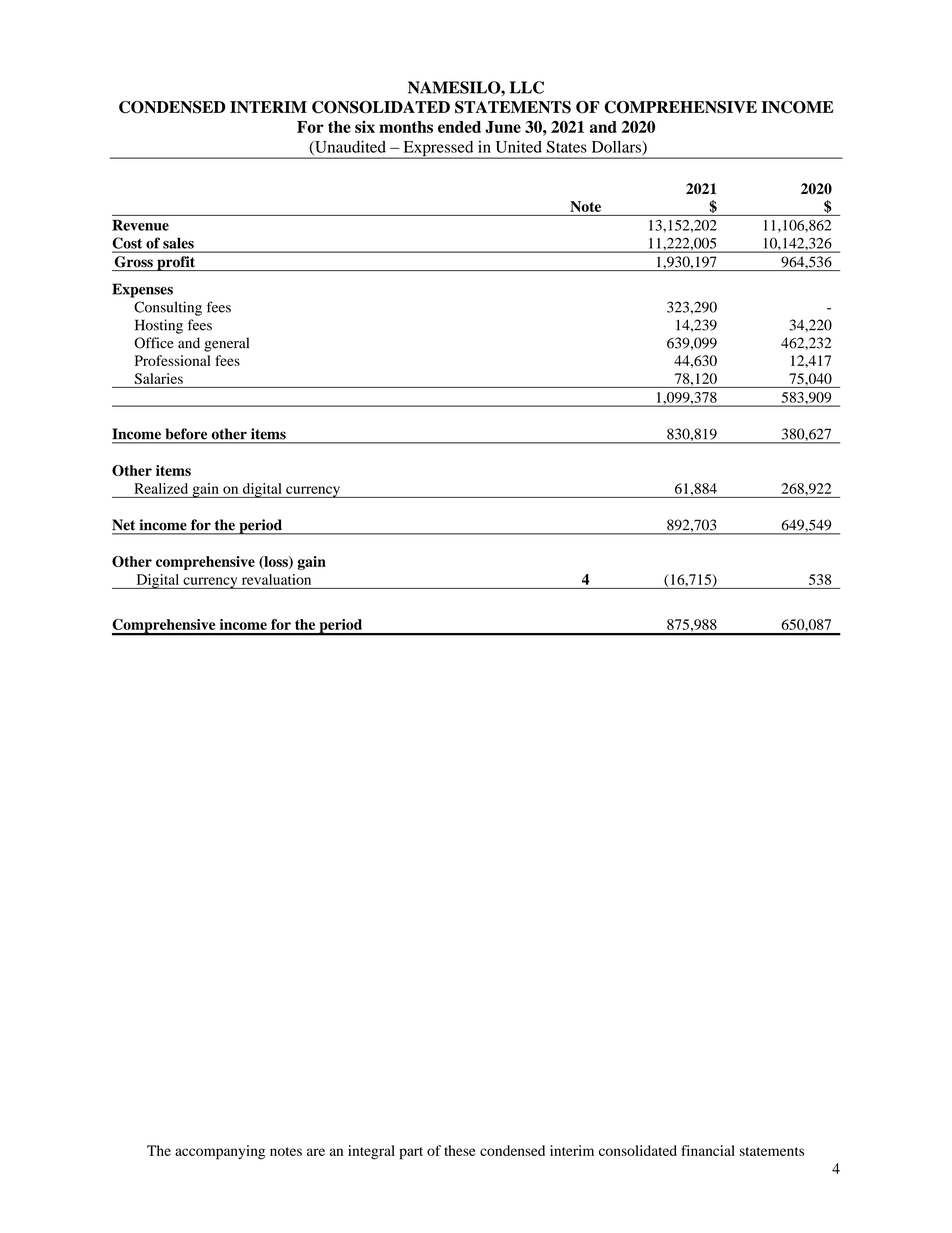 The height and width of the screenshot is (1233, 952). I want to click on these, so click(460, 1150).
